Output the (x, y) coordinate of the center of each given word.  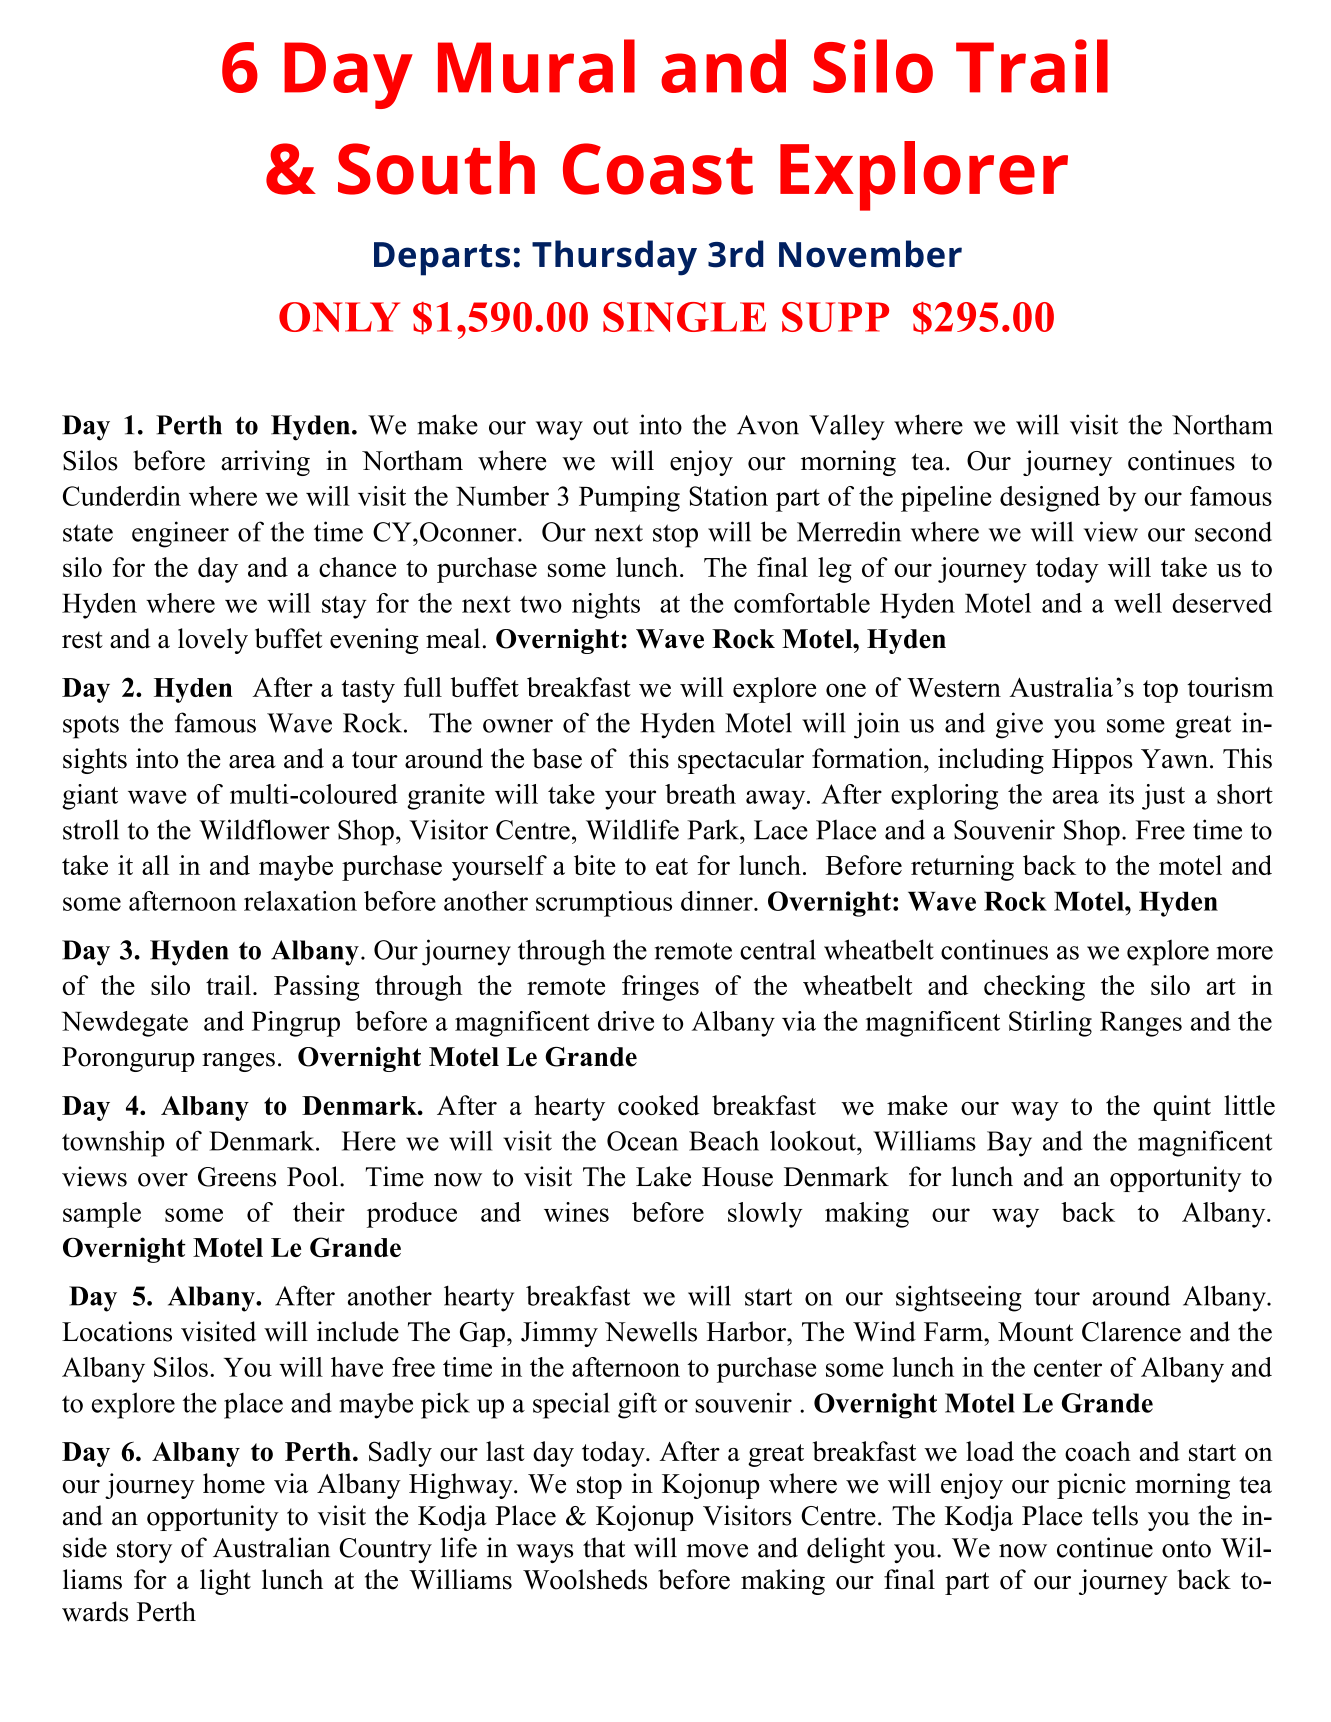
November (870, 254)
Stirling (1050, 1024)
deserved (1222, 603)
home (234, 1483)
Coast (658, 169)
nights (606, 606)
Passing (316, 988)
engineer (180, 534)
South (436, 168)
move (717, 1551)
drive (626, 1021)
